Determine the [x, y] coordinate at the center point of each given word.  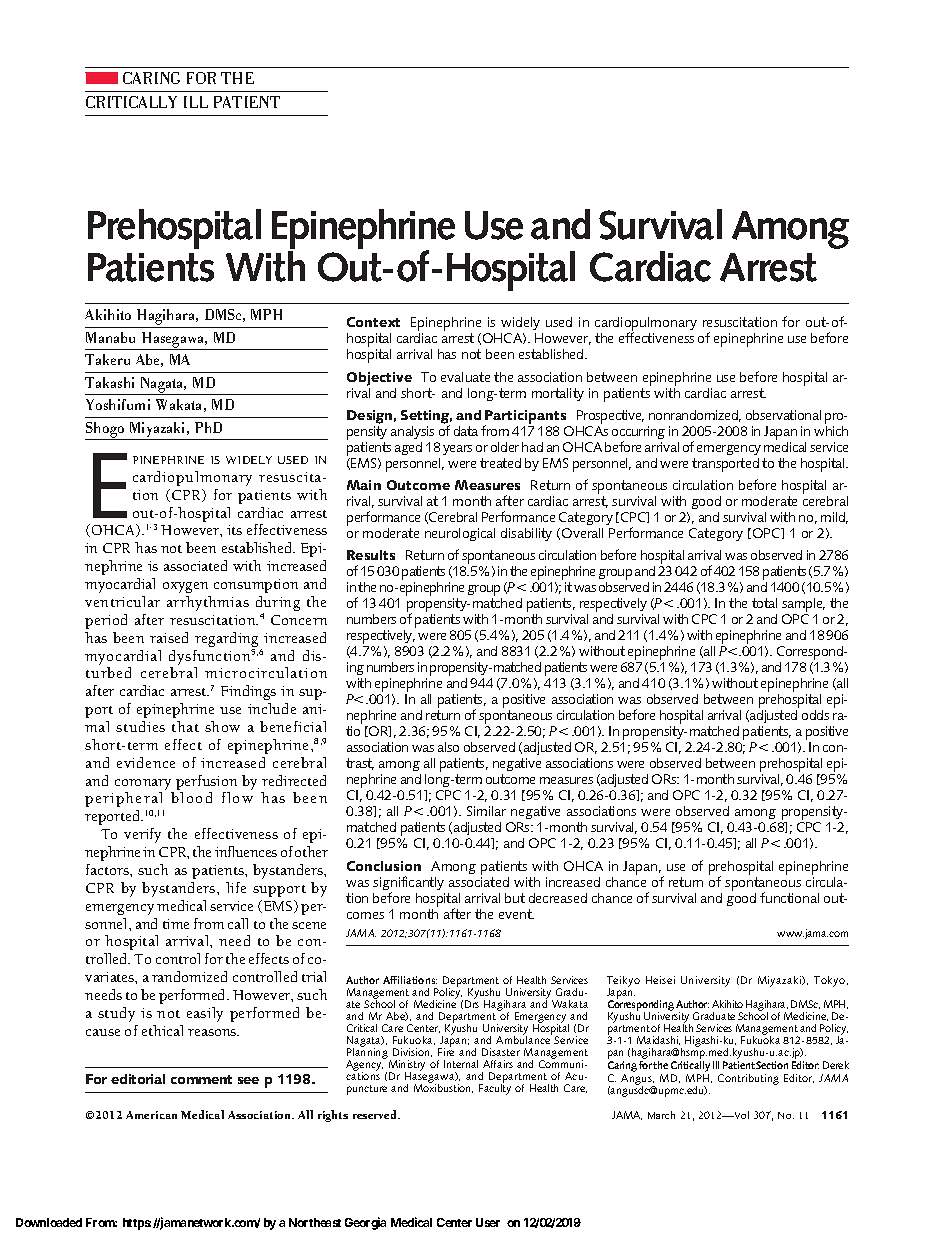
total [764, 603]
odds [815, 715]
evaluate [465, 377]
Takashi [109, 382]
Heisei [660, 980]
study [116, 1014]
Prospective [610, 417]
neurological [460, 534]
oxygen [185, 587]
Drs [472, 1004]
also [448, 747]
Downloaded [49, 1222]
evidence [146, 762]
